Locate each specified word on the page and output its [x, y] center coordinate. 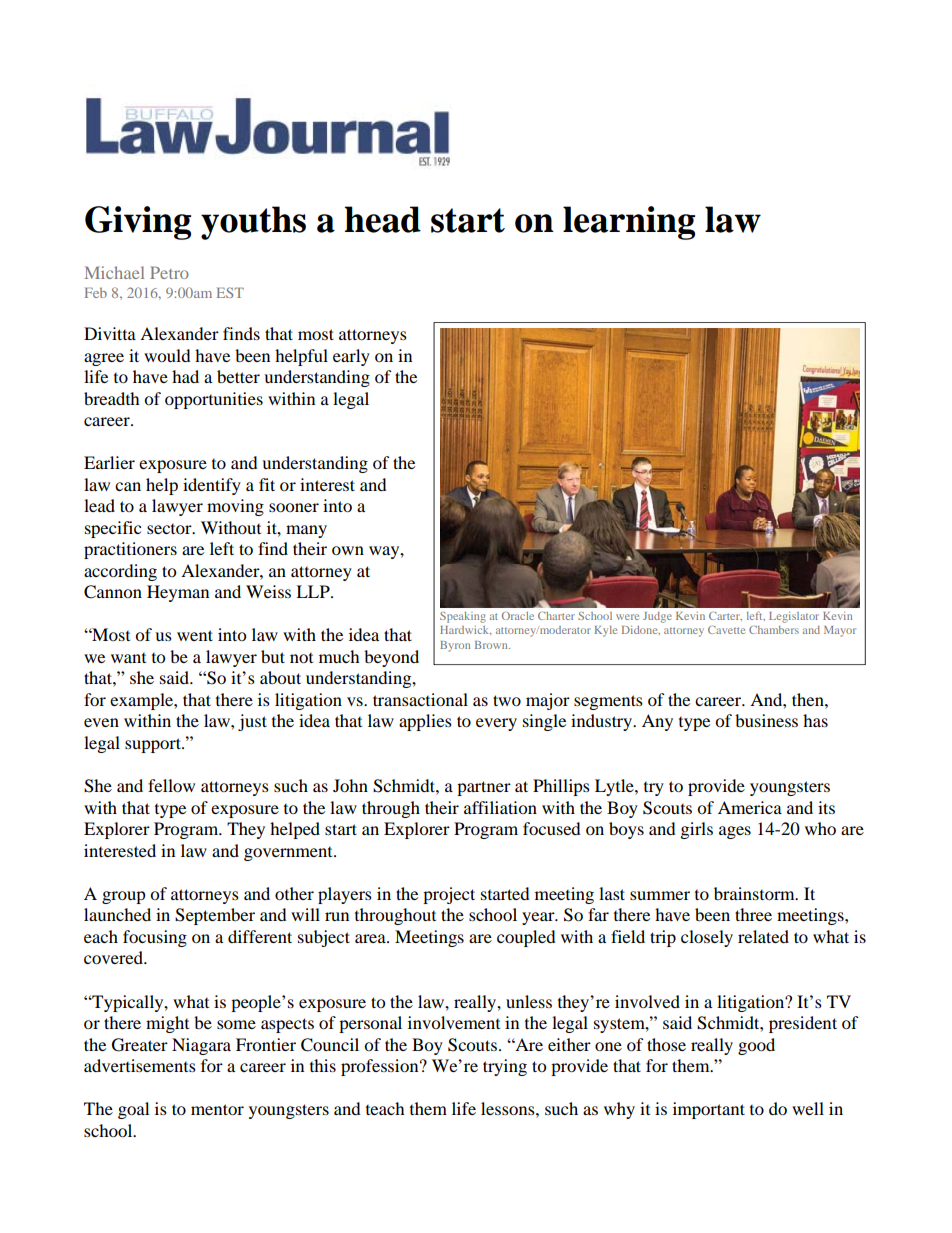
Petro [169, 272]
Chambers [774, 629]
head [383, 219]
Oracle [518, 616]
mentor [217, 1109]
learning [629, 223]
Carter [725, 616]
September [215, 916]
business [766, 720]
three [753, 914]
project [449, 895]
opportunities [214, 400]
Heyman [178, 593]
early [351, 357]
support [154, 745]
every [496, 724]
